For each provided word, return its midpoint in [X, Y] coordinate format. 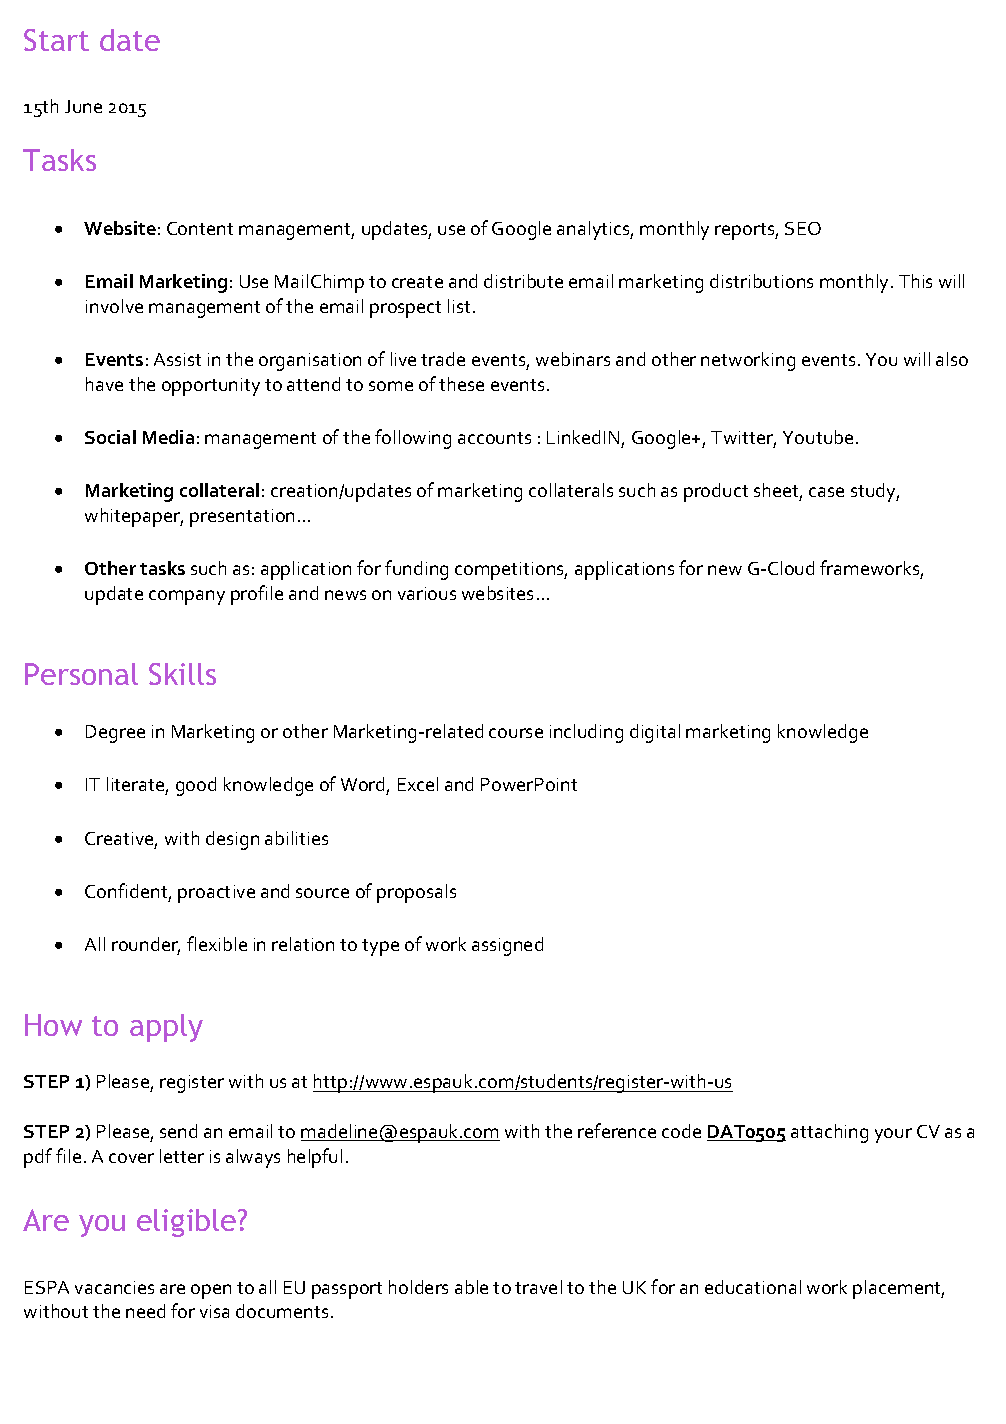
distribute [523, 281]
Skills [182, 674]
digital [655, 733]
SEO [803, 228]
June [83, 106]
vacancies [114, 1287]
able [471, 1287]
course [516, 733]
